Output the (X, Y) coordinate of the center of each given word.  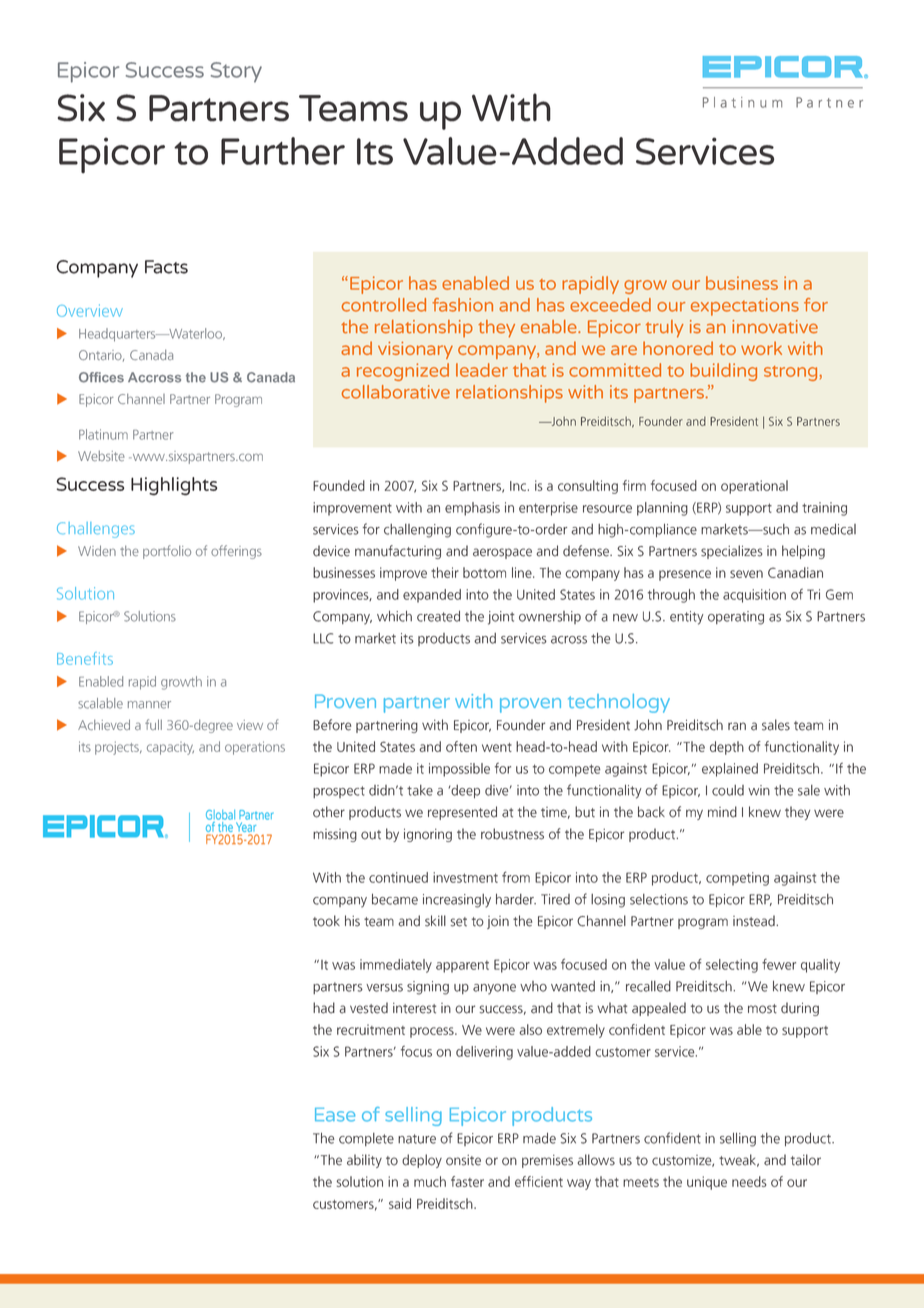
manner (149, 705)
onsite (463, 1160)
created (438, 616)
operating (736, 618)
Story (236, 72)
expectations (745, 307)
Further (283, 151)
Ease (335, 1115)
